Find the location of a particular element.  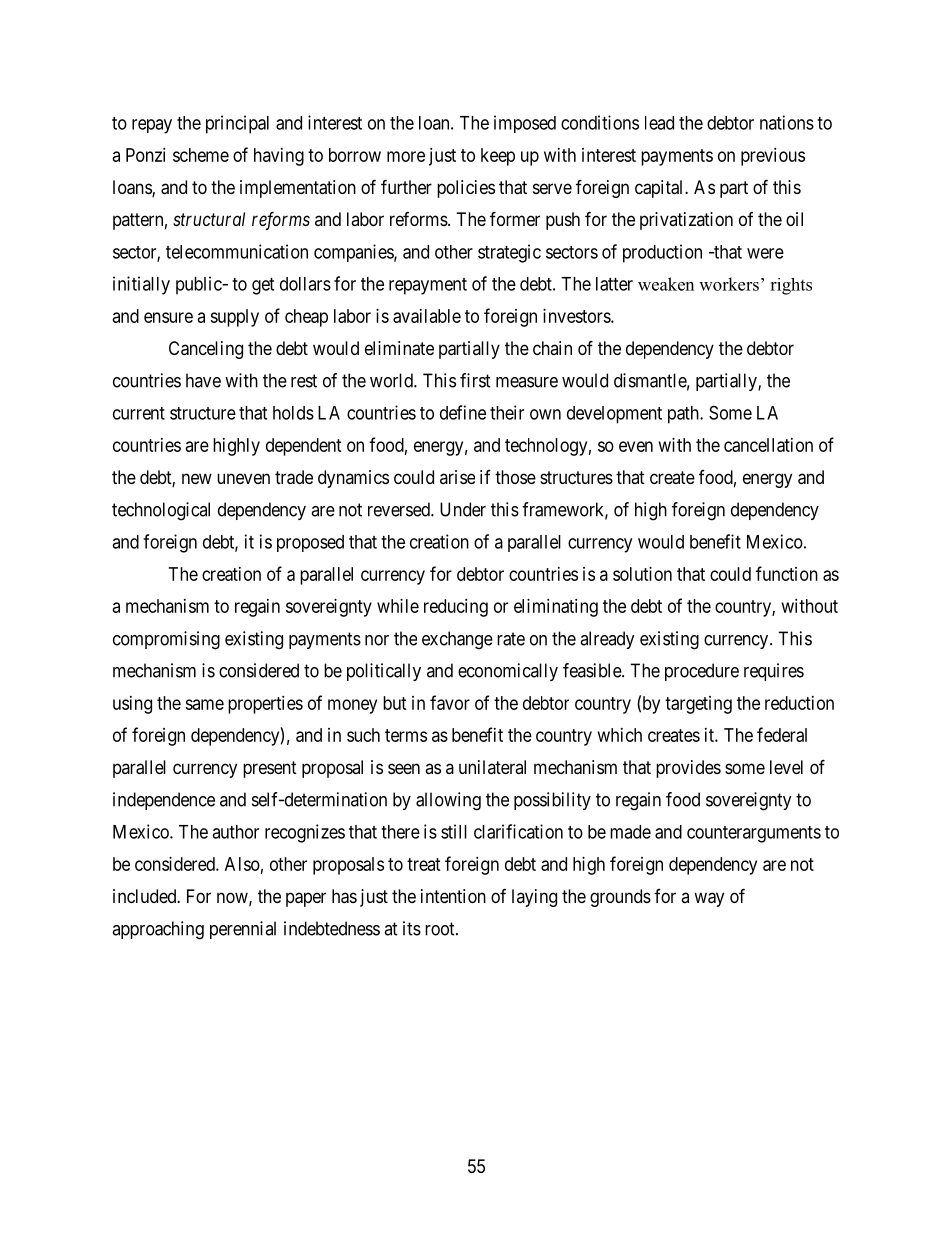

define is located at coordinates (463, 412).
